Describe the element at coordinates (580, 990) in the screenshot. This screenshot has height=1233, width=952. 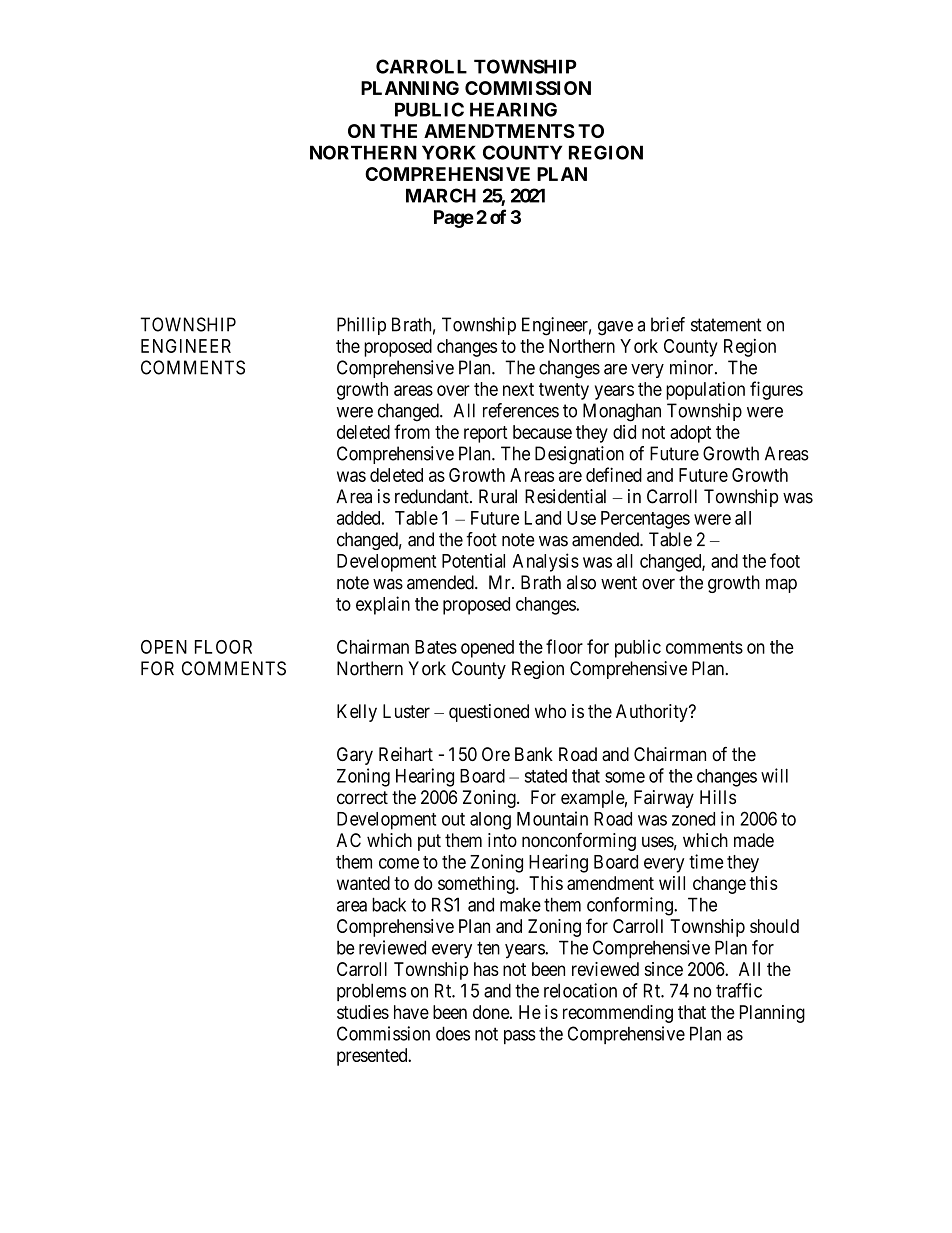
I see `relocation` at that location.
